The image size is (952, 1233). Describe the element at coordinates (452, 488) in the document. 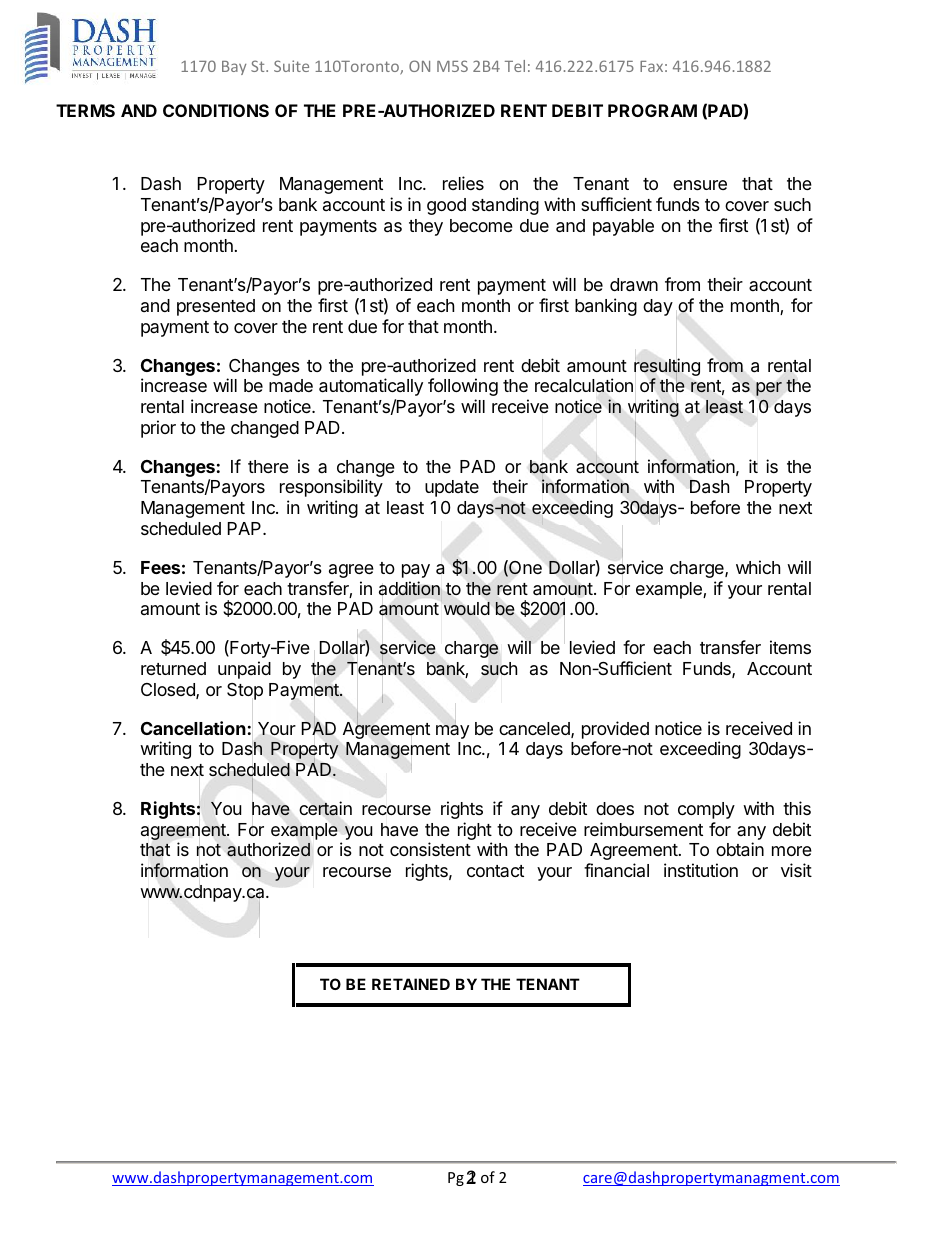

I see `update` at that location.
